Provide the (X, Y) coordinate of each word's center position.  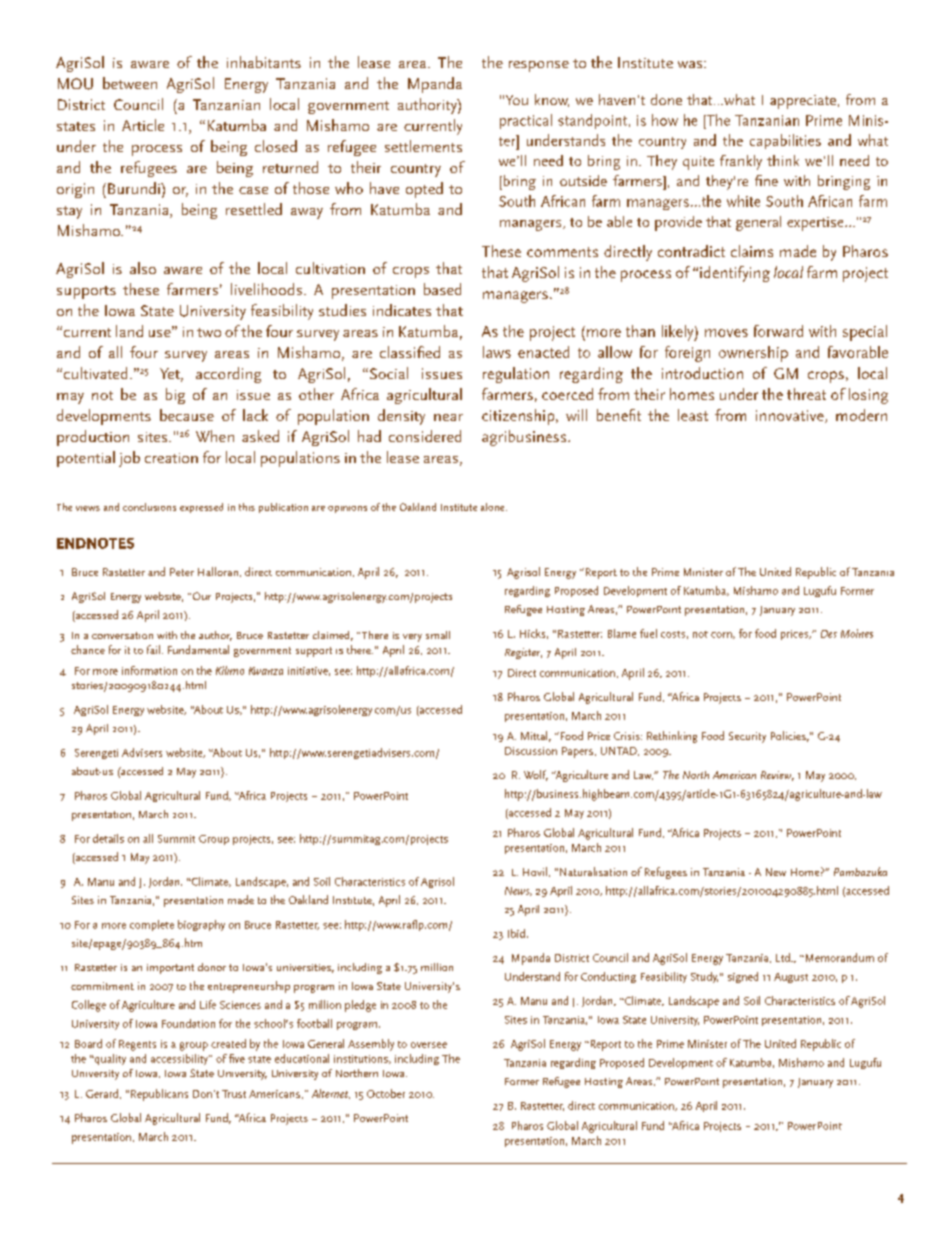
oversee (429, 1045)
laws (497, 352)
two (209, 332)
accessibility (180, 1059)
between (130, 83)
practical (526, 121)
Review (777, 776)
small (438, 635)
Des (829, 634)
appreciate (803, 102)
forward (778, 331)
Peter (182, 572)
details (108, 838)
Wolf (536, 775)
